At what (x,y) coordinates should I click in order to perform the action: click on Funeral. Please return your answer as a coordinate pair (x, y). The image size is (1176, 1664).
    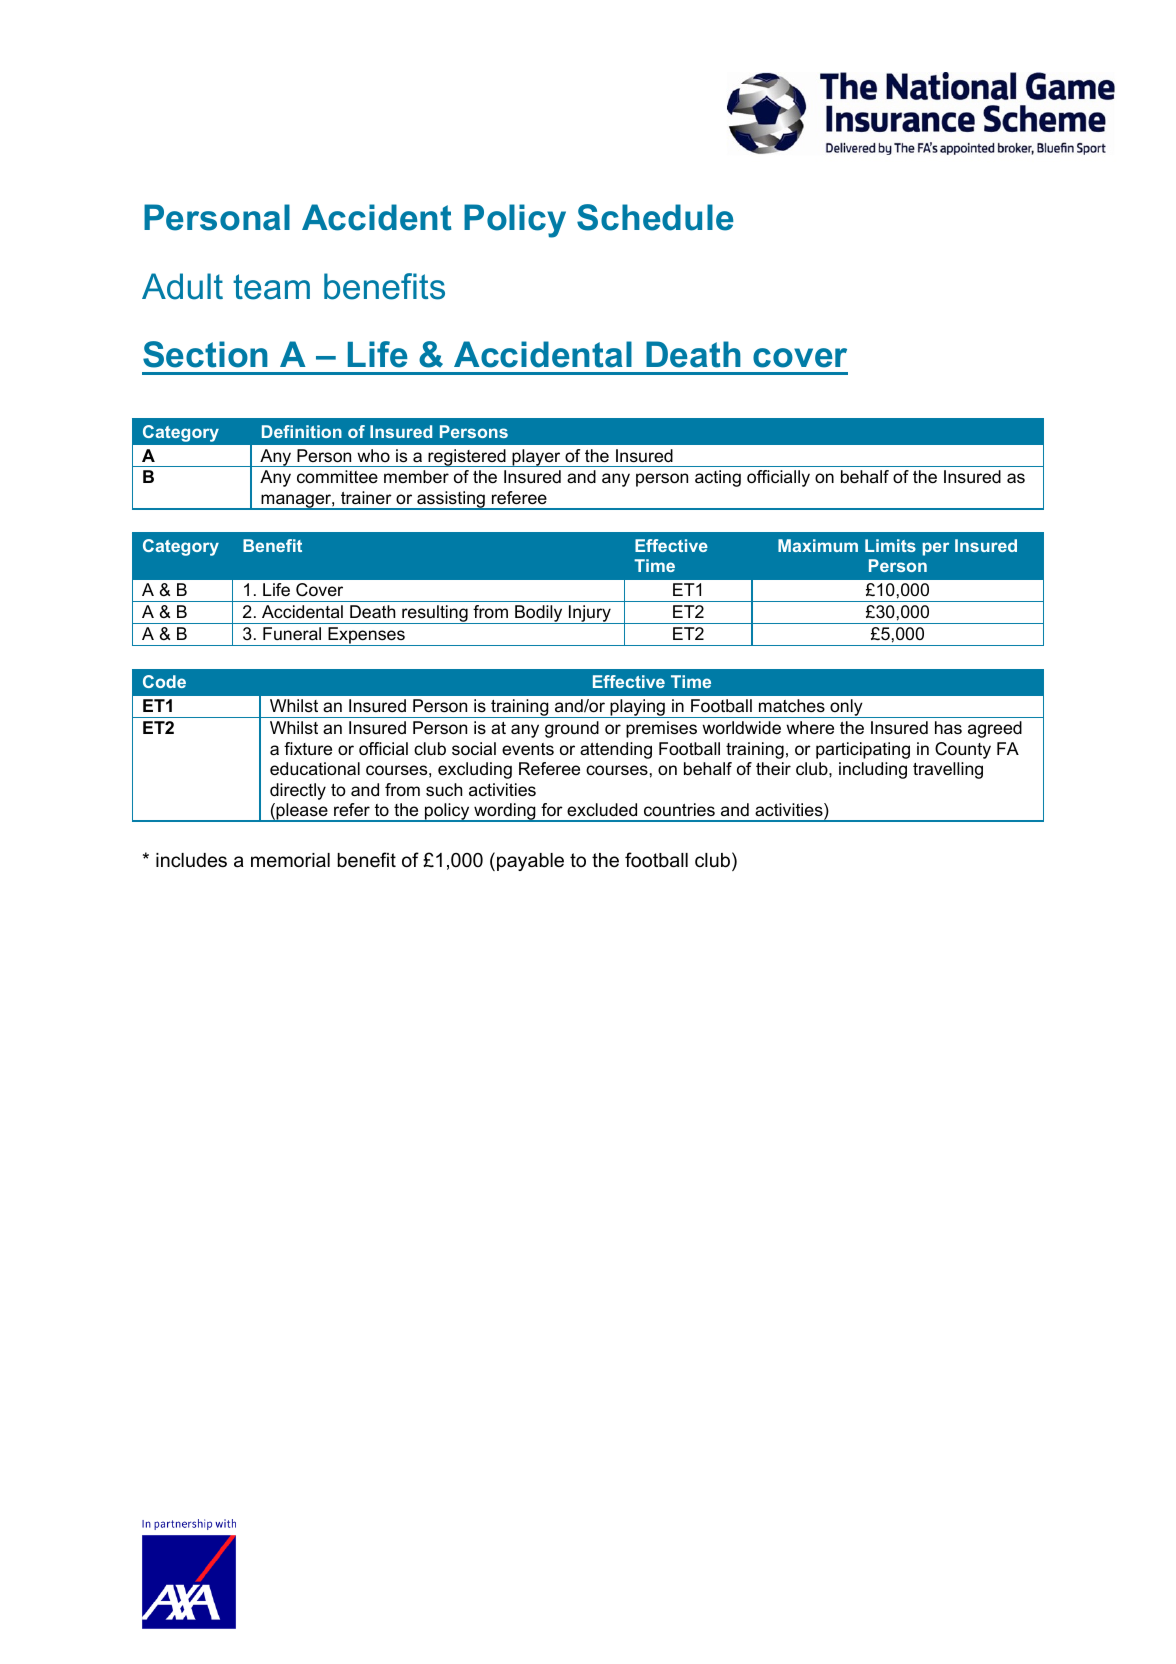
    Looking at the image, I should click on (292, 634).
